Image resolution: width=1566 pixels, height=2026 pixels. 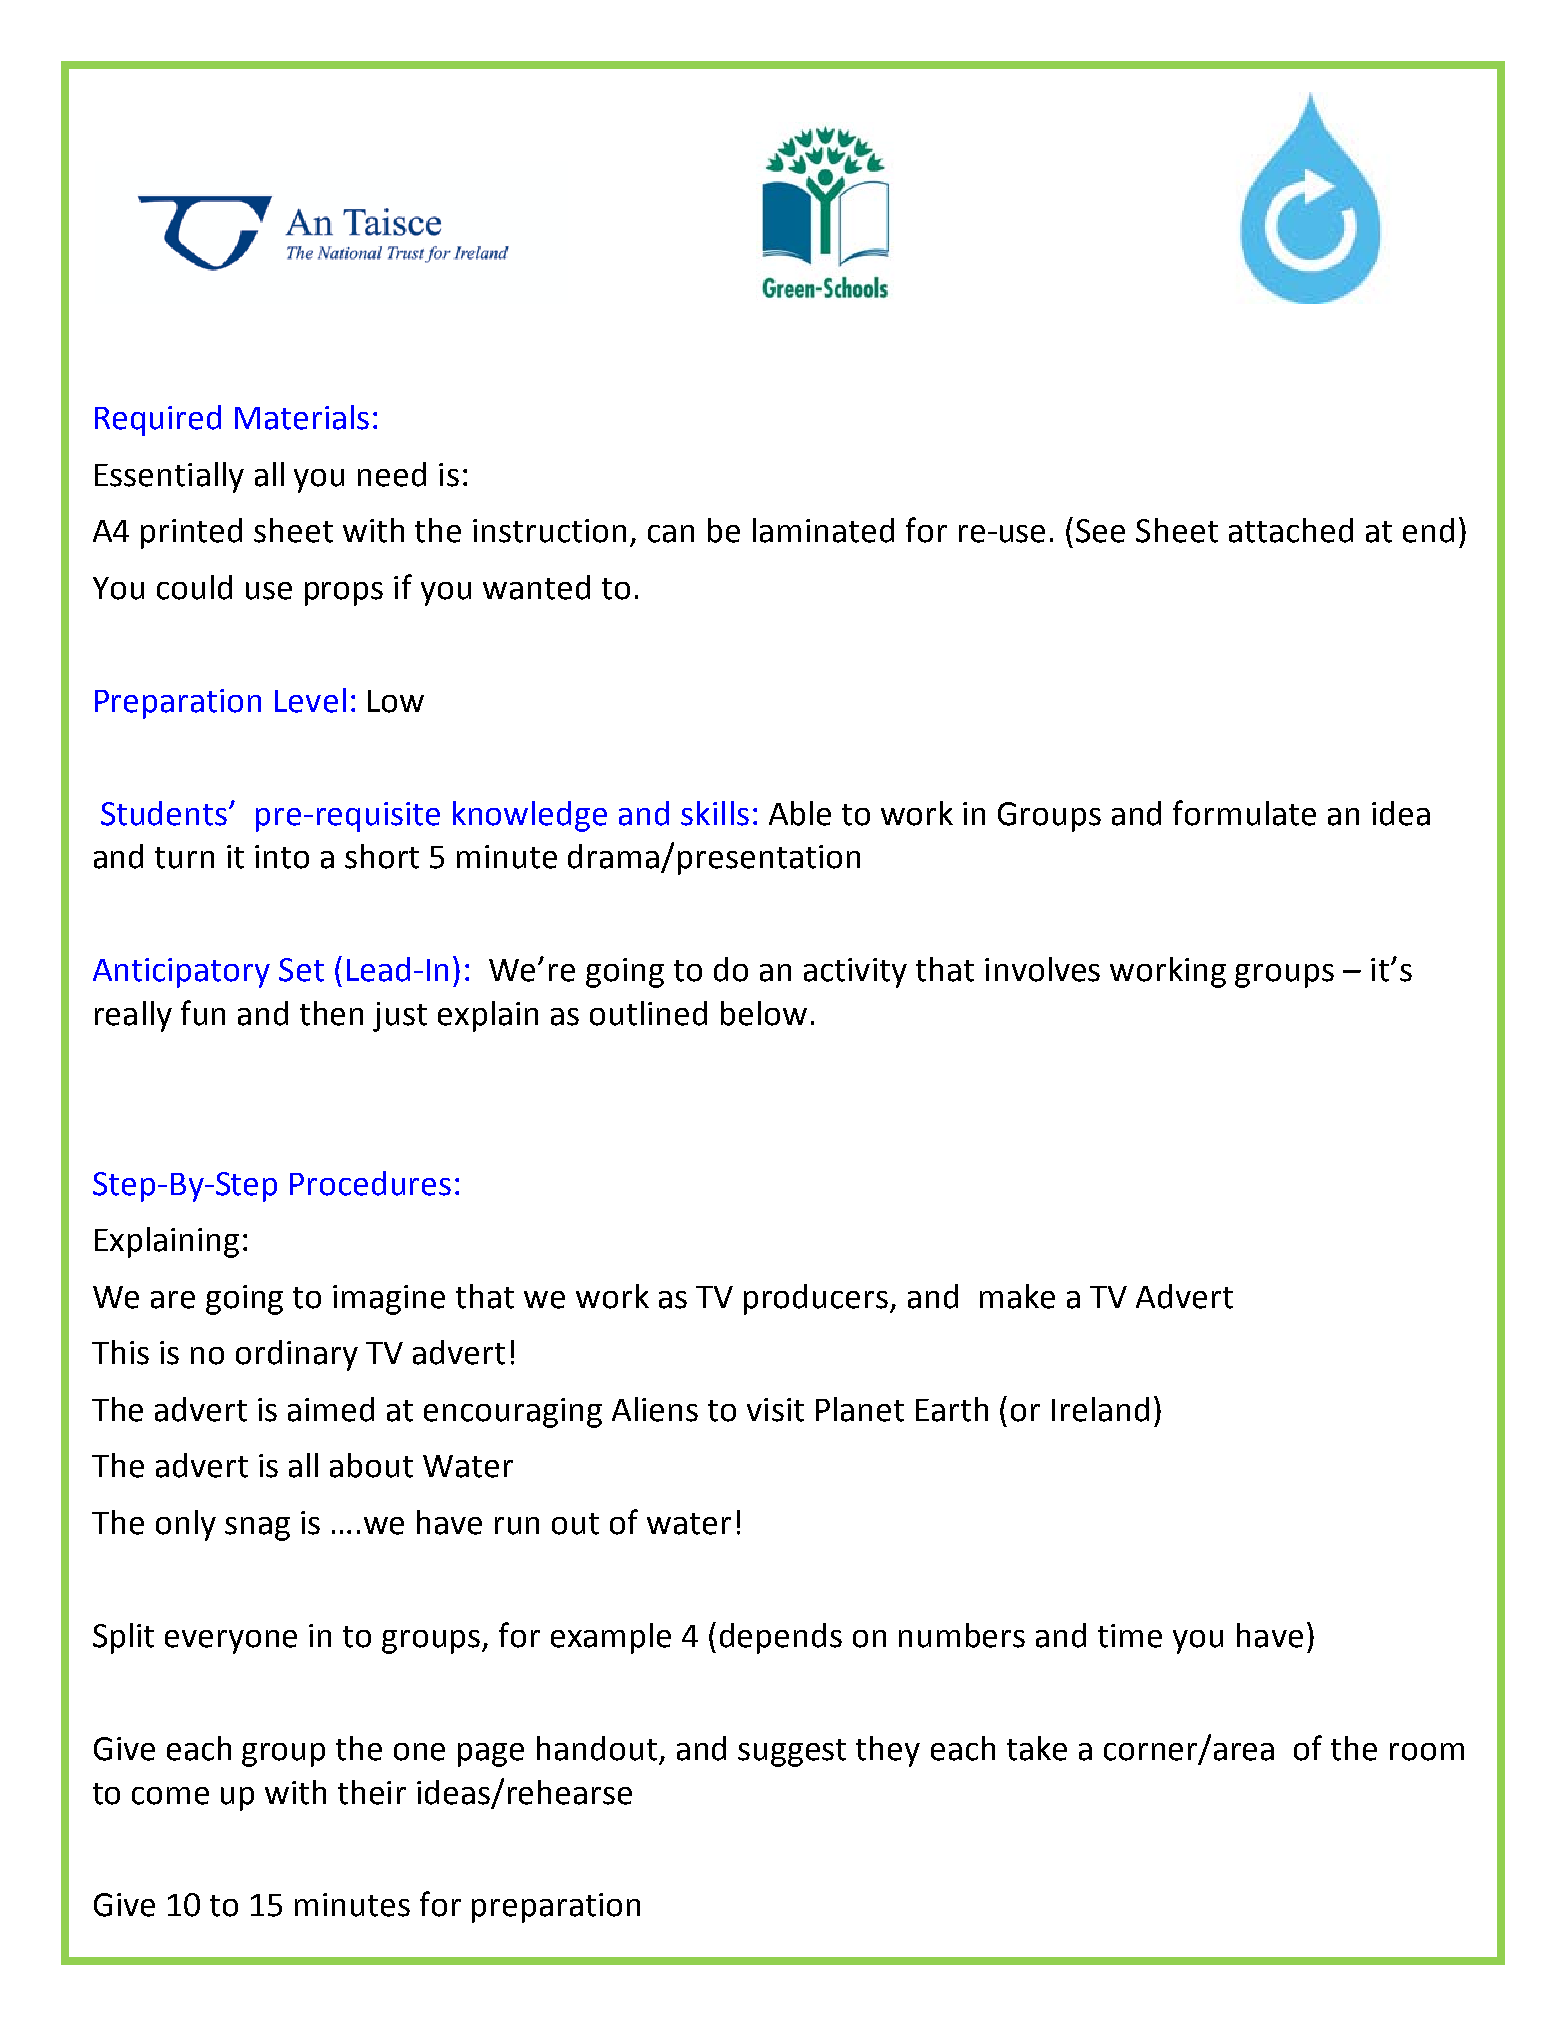 I want to click on Materials, so click(x=302, y=417).
